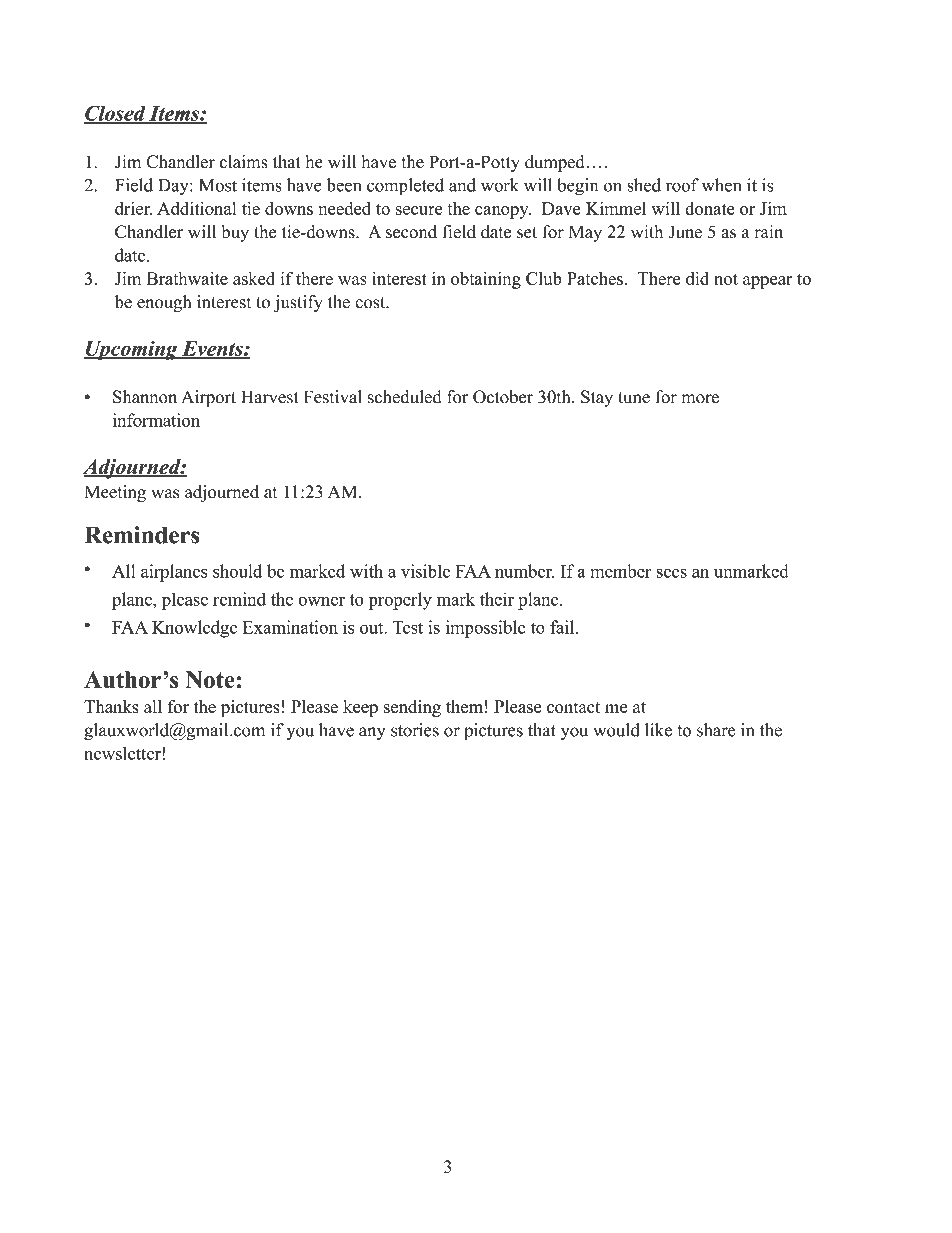 This document has width=952, height=1233. Describe the element at coordinates (486, 280) in the document. I see `obtaining` at that location.
